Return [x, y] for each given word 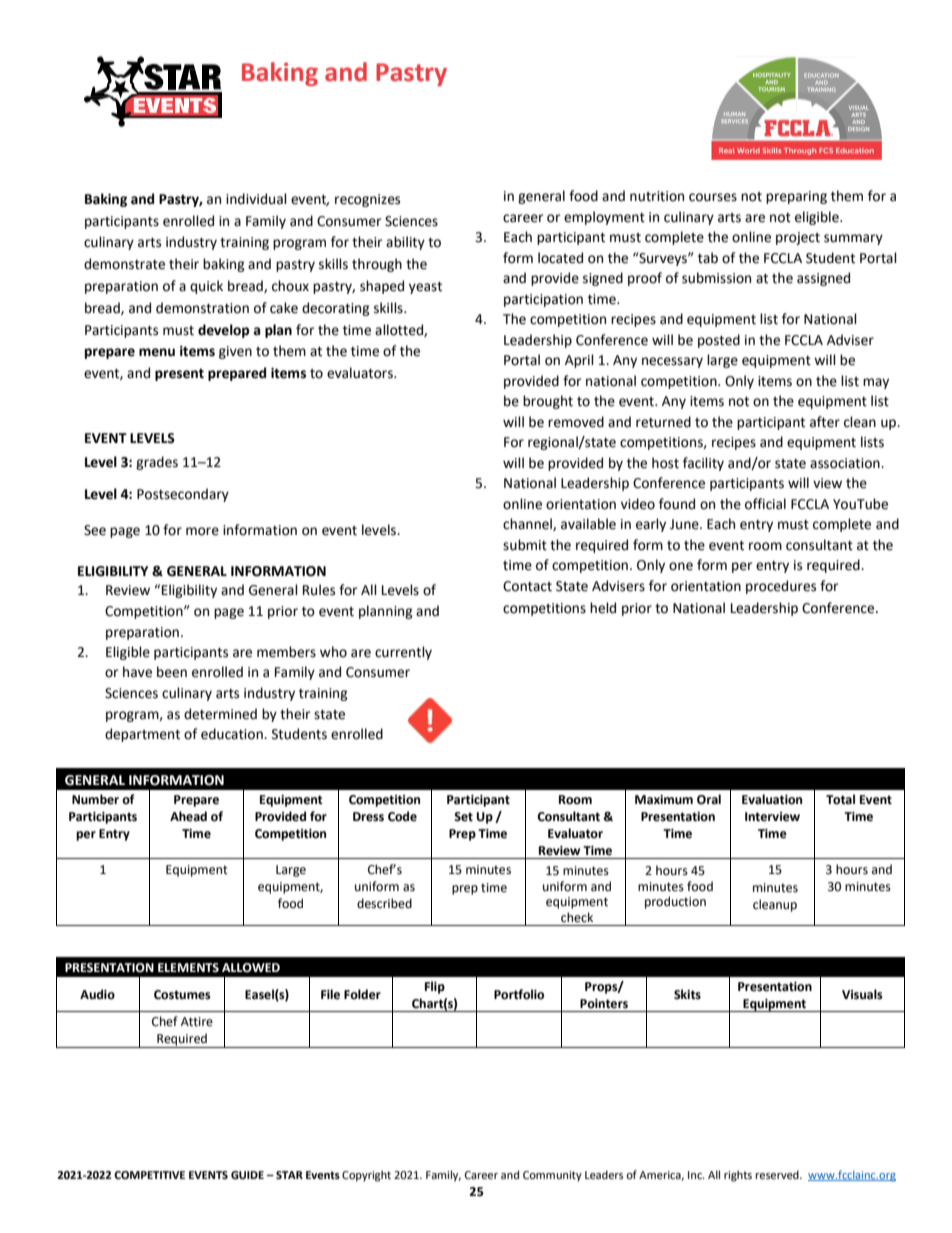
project [798, 238]
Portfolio [519, 994]
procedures [781, 587]
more [202, 531]
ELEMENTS [188, 968]
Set [463, 817]
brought [548, 402]
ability [405, 243]
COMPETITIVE [149, 1175]
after [825, 422]
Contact [527, 586]
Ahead [188, 816]
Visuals [862, 994]
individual [256, 199]
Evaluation [772, 799]
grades [157, 463]
